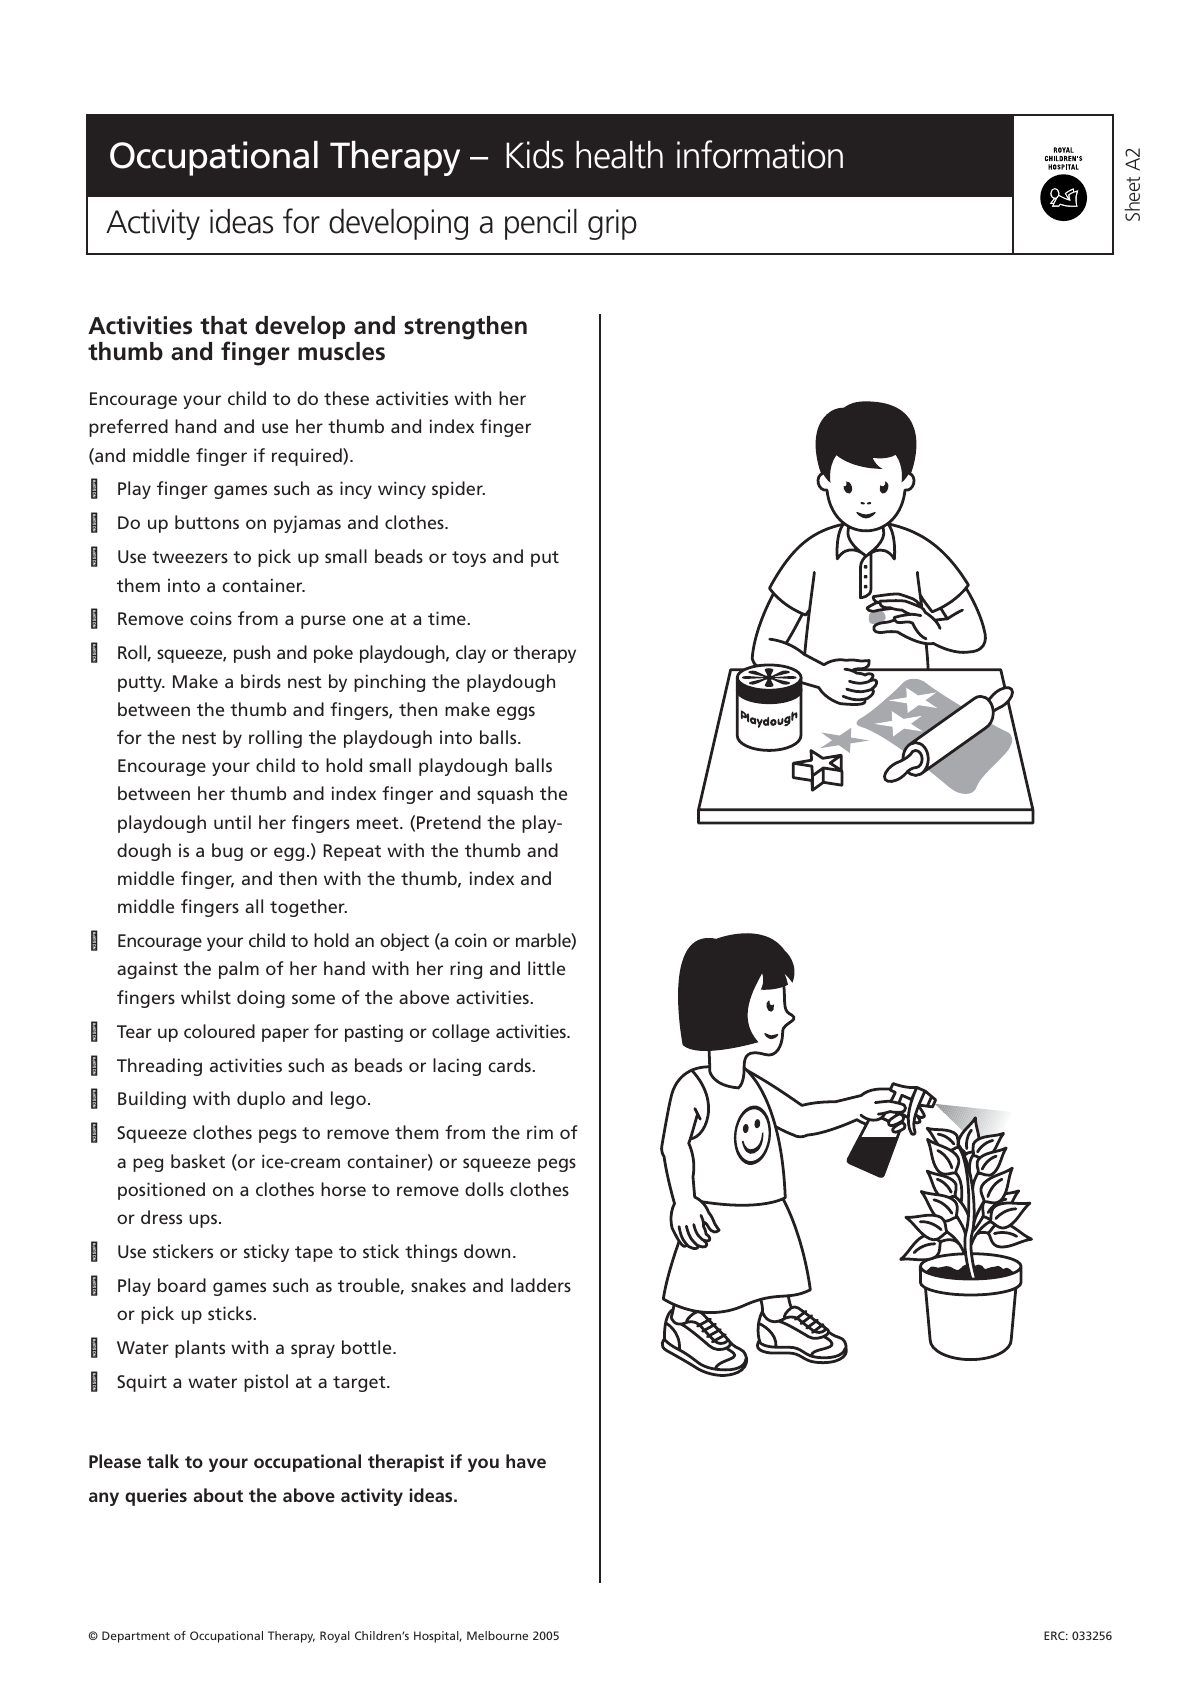 The height and width of the screenshot is (1695, 1199). I want to click on have, so click(526, 1461).
